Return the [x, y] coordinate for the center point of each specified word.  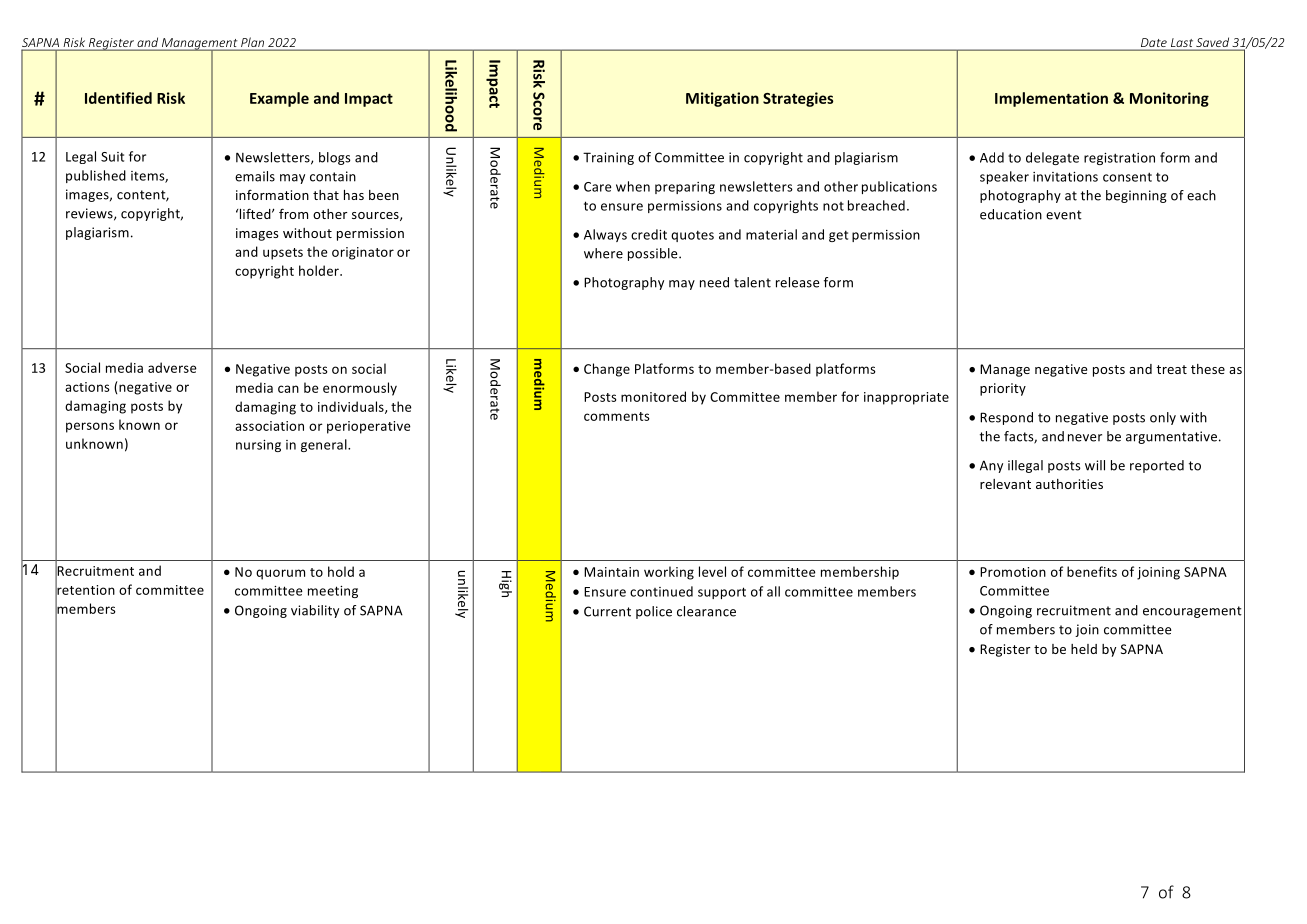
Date [1154, 44]
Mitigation [722, 99]
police [654, 612]
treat [1171, 369]
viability [315, 611]
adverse [172, 367]
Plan [252, 43]
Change [607, 370]
